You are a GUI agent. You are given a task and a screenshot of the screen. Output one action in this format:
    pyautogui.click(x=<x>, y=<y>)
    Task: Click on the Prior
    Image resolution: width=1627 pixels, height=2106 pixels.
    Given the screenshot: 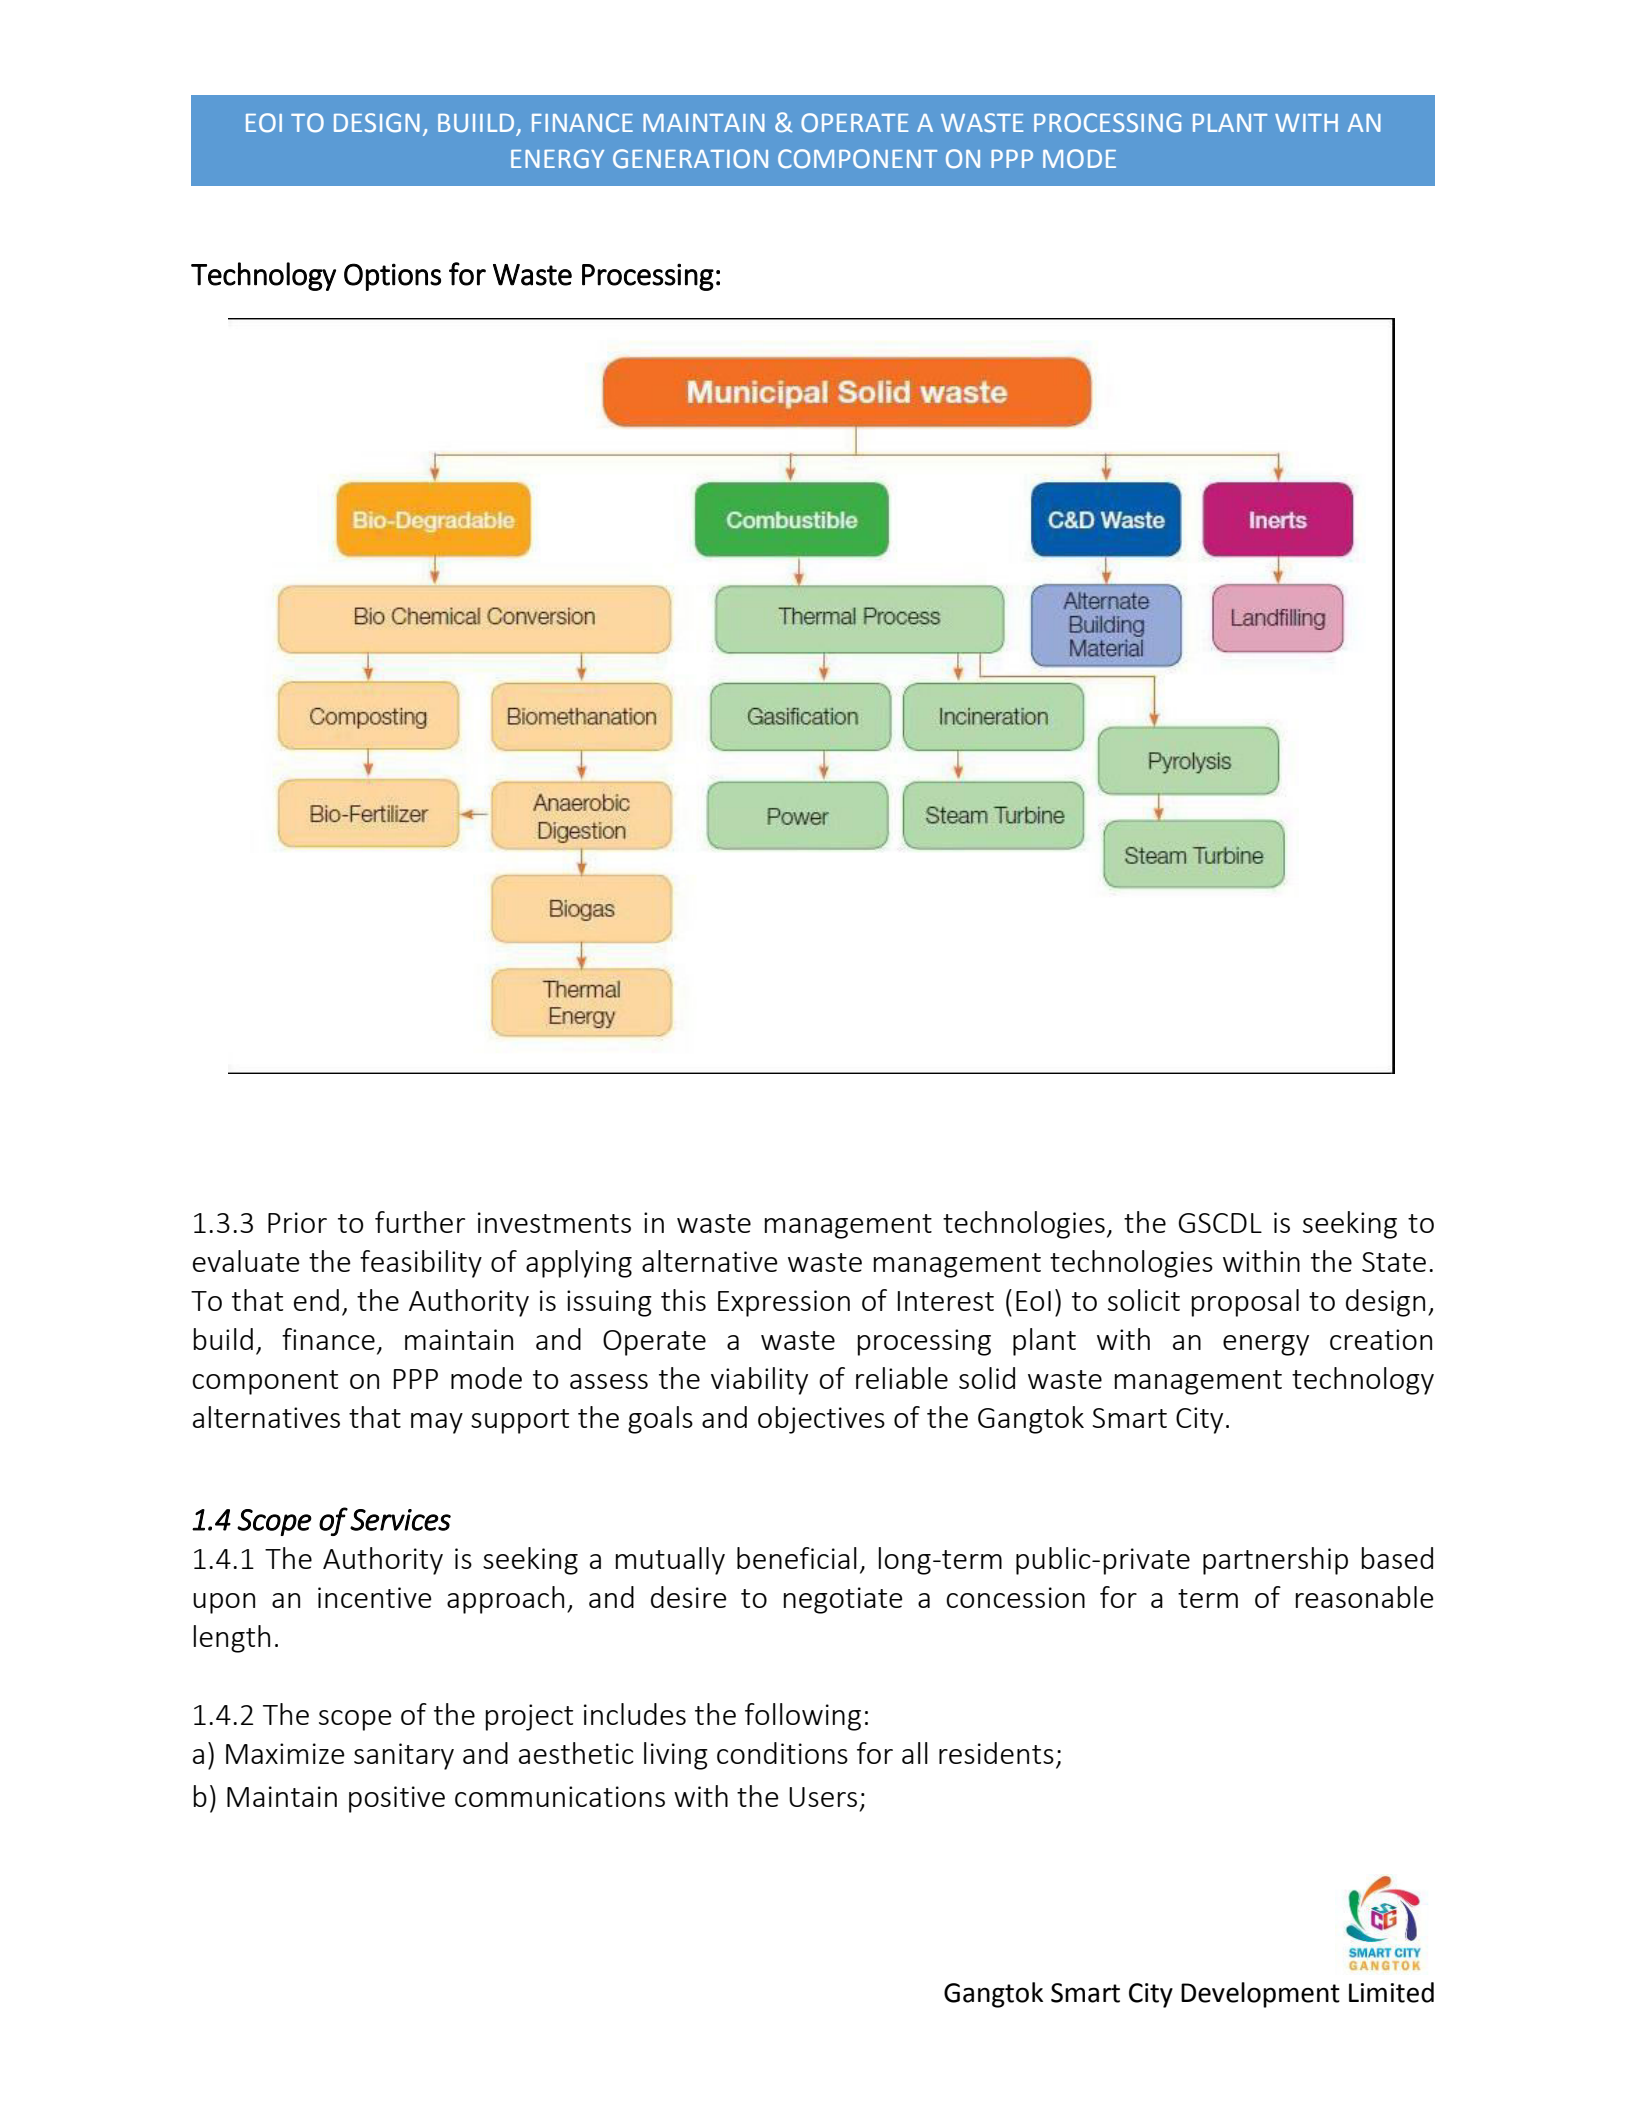 What is the action you would take?
    pyautogui.click(x=297, y=1222)
